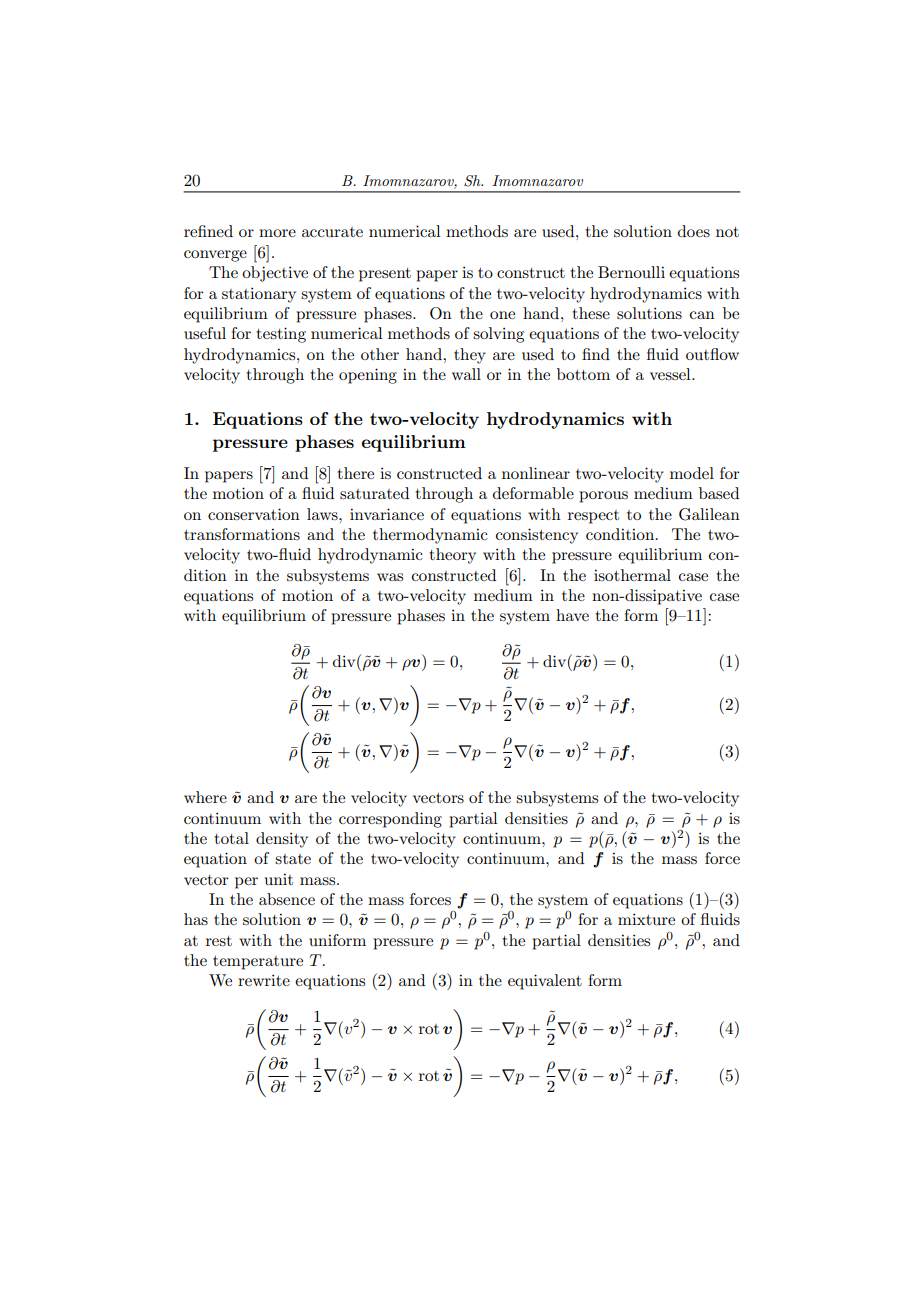  Describe the element at coordinates (545, 982) in the page. I see `equivalent` at that location.
